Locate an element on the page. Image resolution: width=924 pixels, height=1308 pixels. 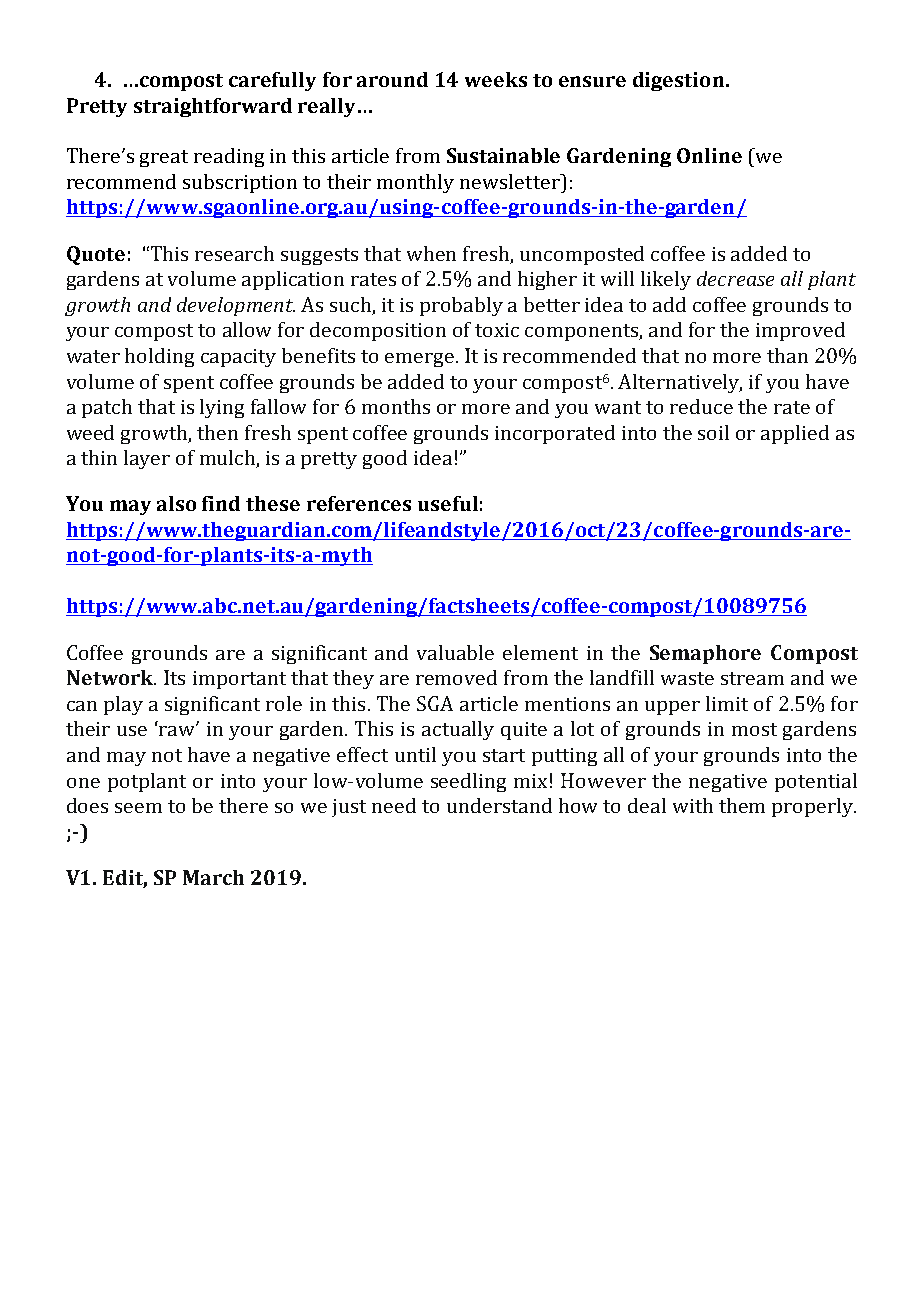
decrease is located at coordinates (735, 278).
